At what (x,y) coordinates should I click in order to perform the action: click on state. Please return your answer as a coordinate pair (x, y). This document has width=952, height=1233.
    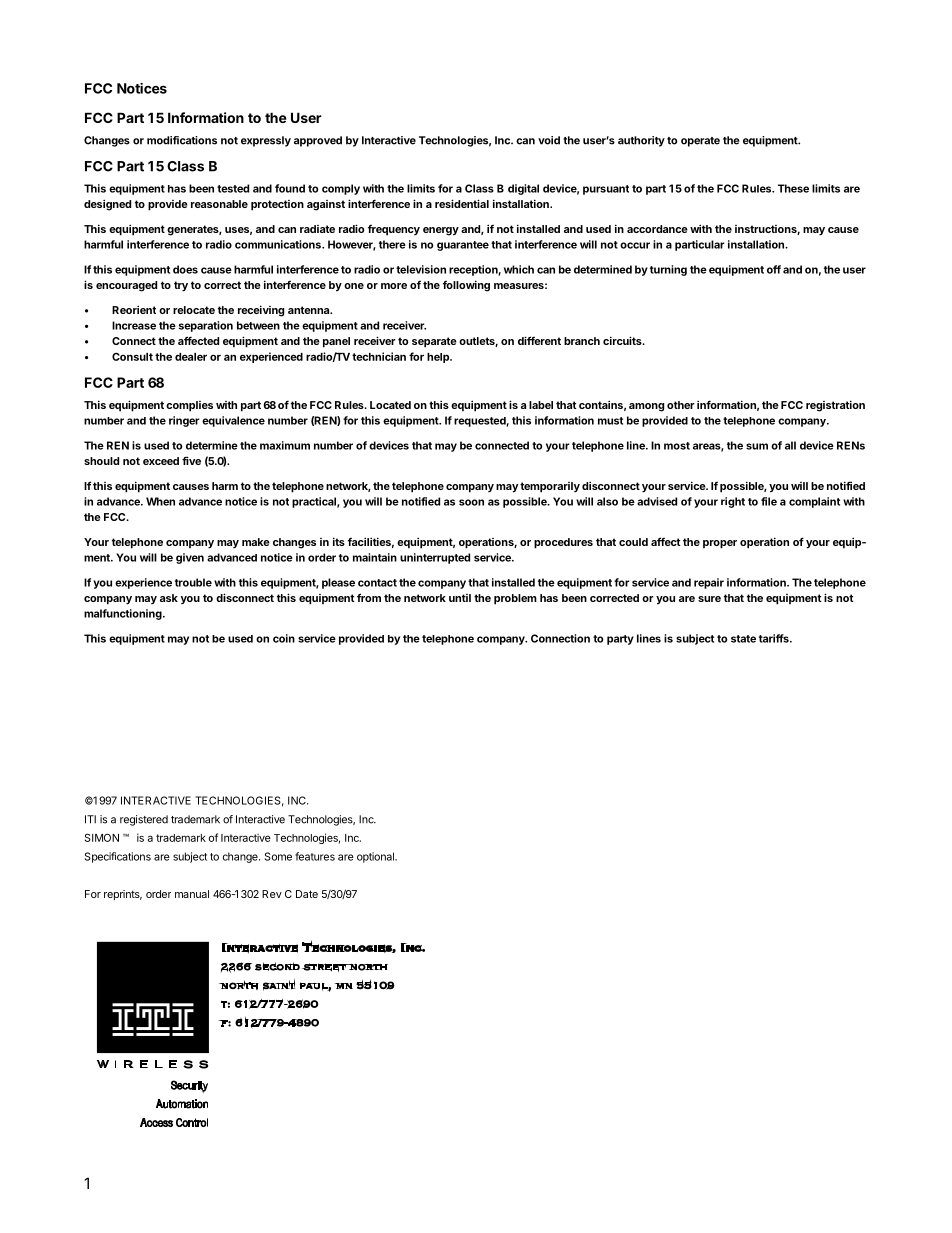
    Looking at the image, I should click on (743, 639).
